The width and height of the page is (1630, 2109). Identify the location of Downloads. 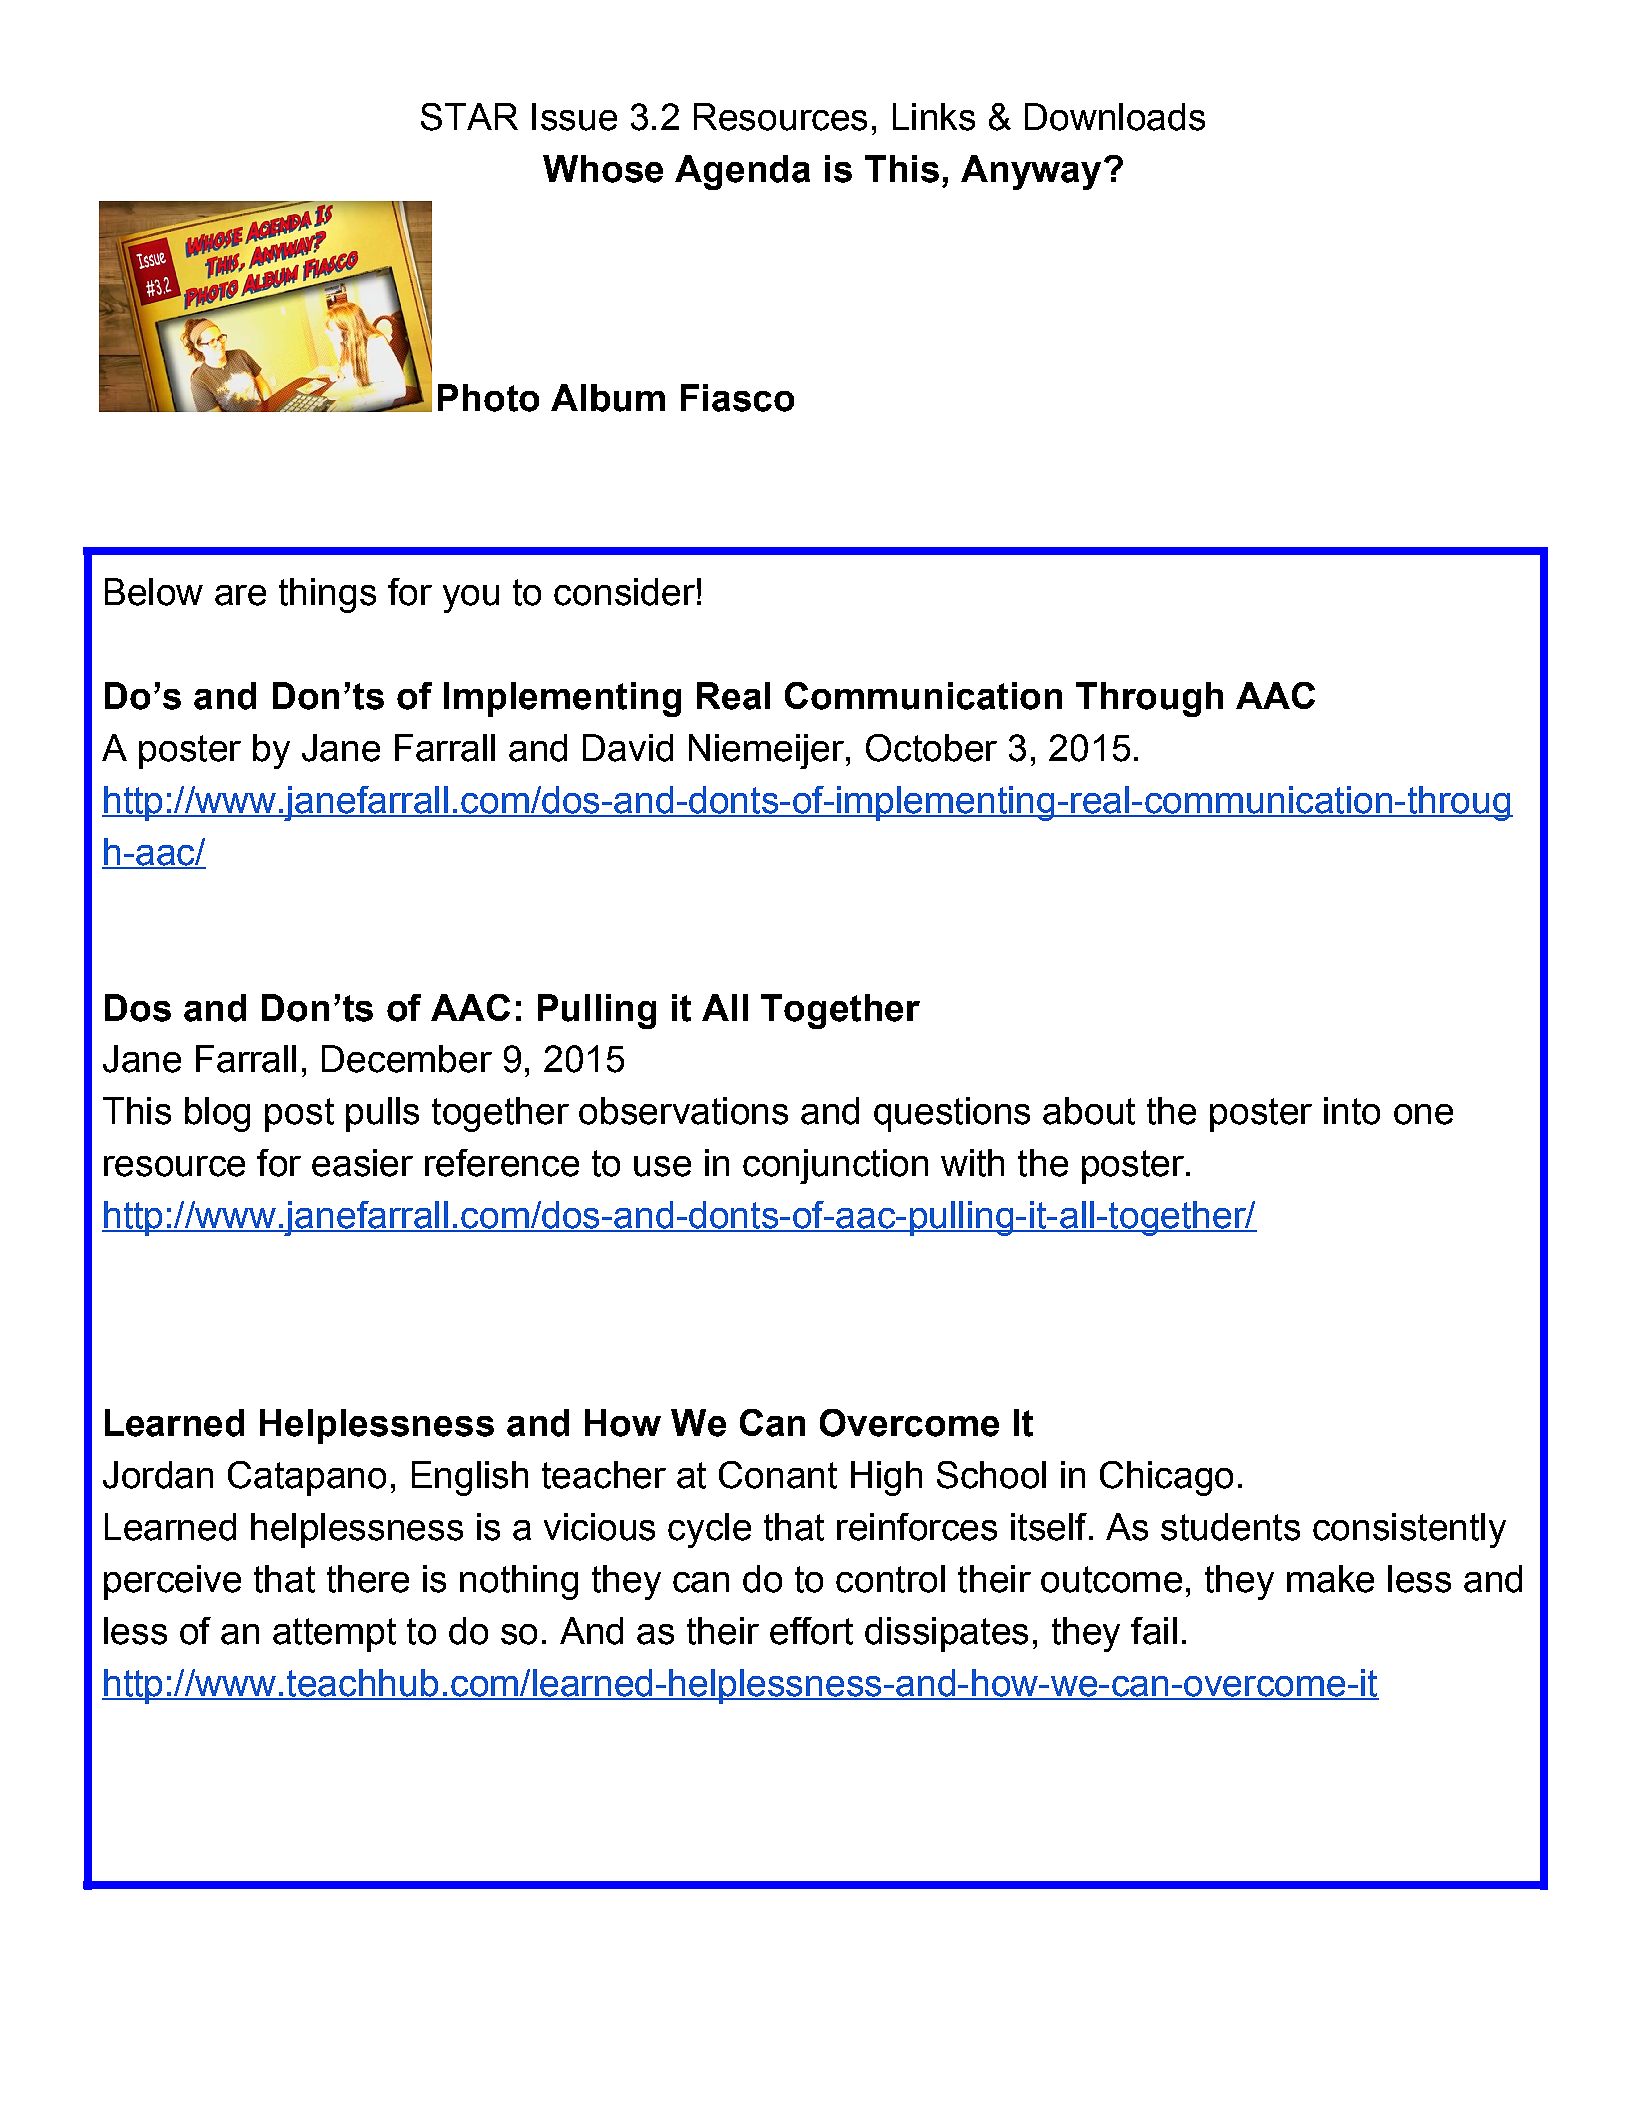
(1115, 117).
